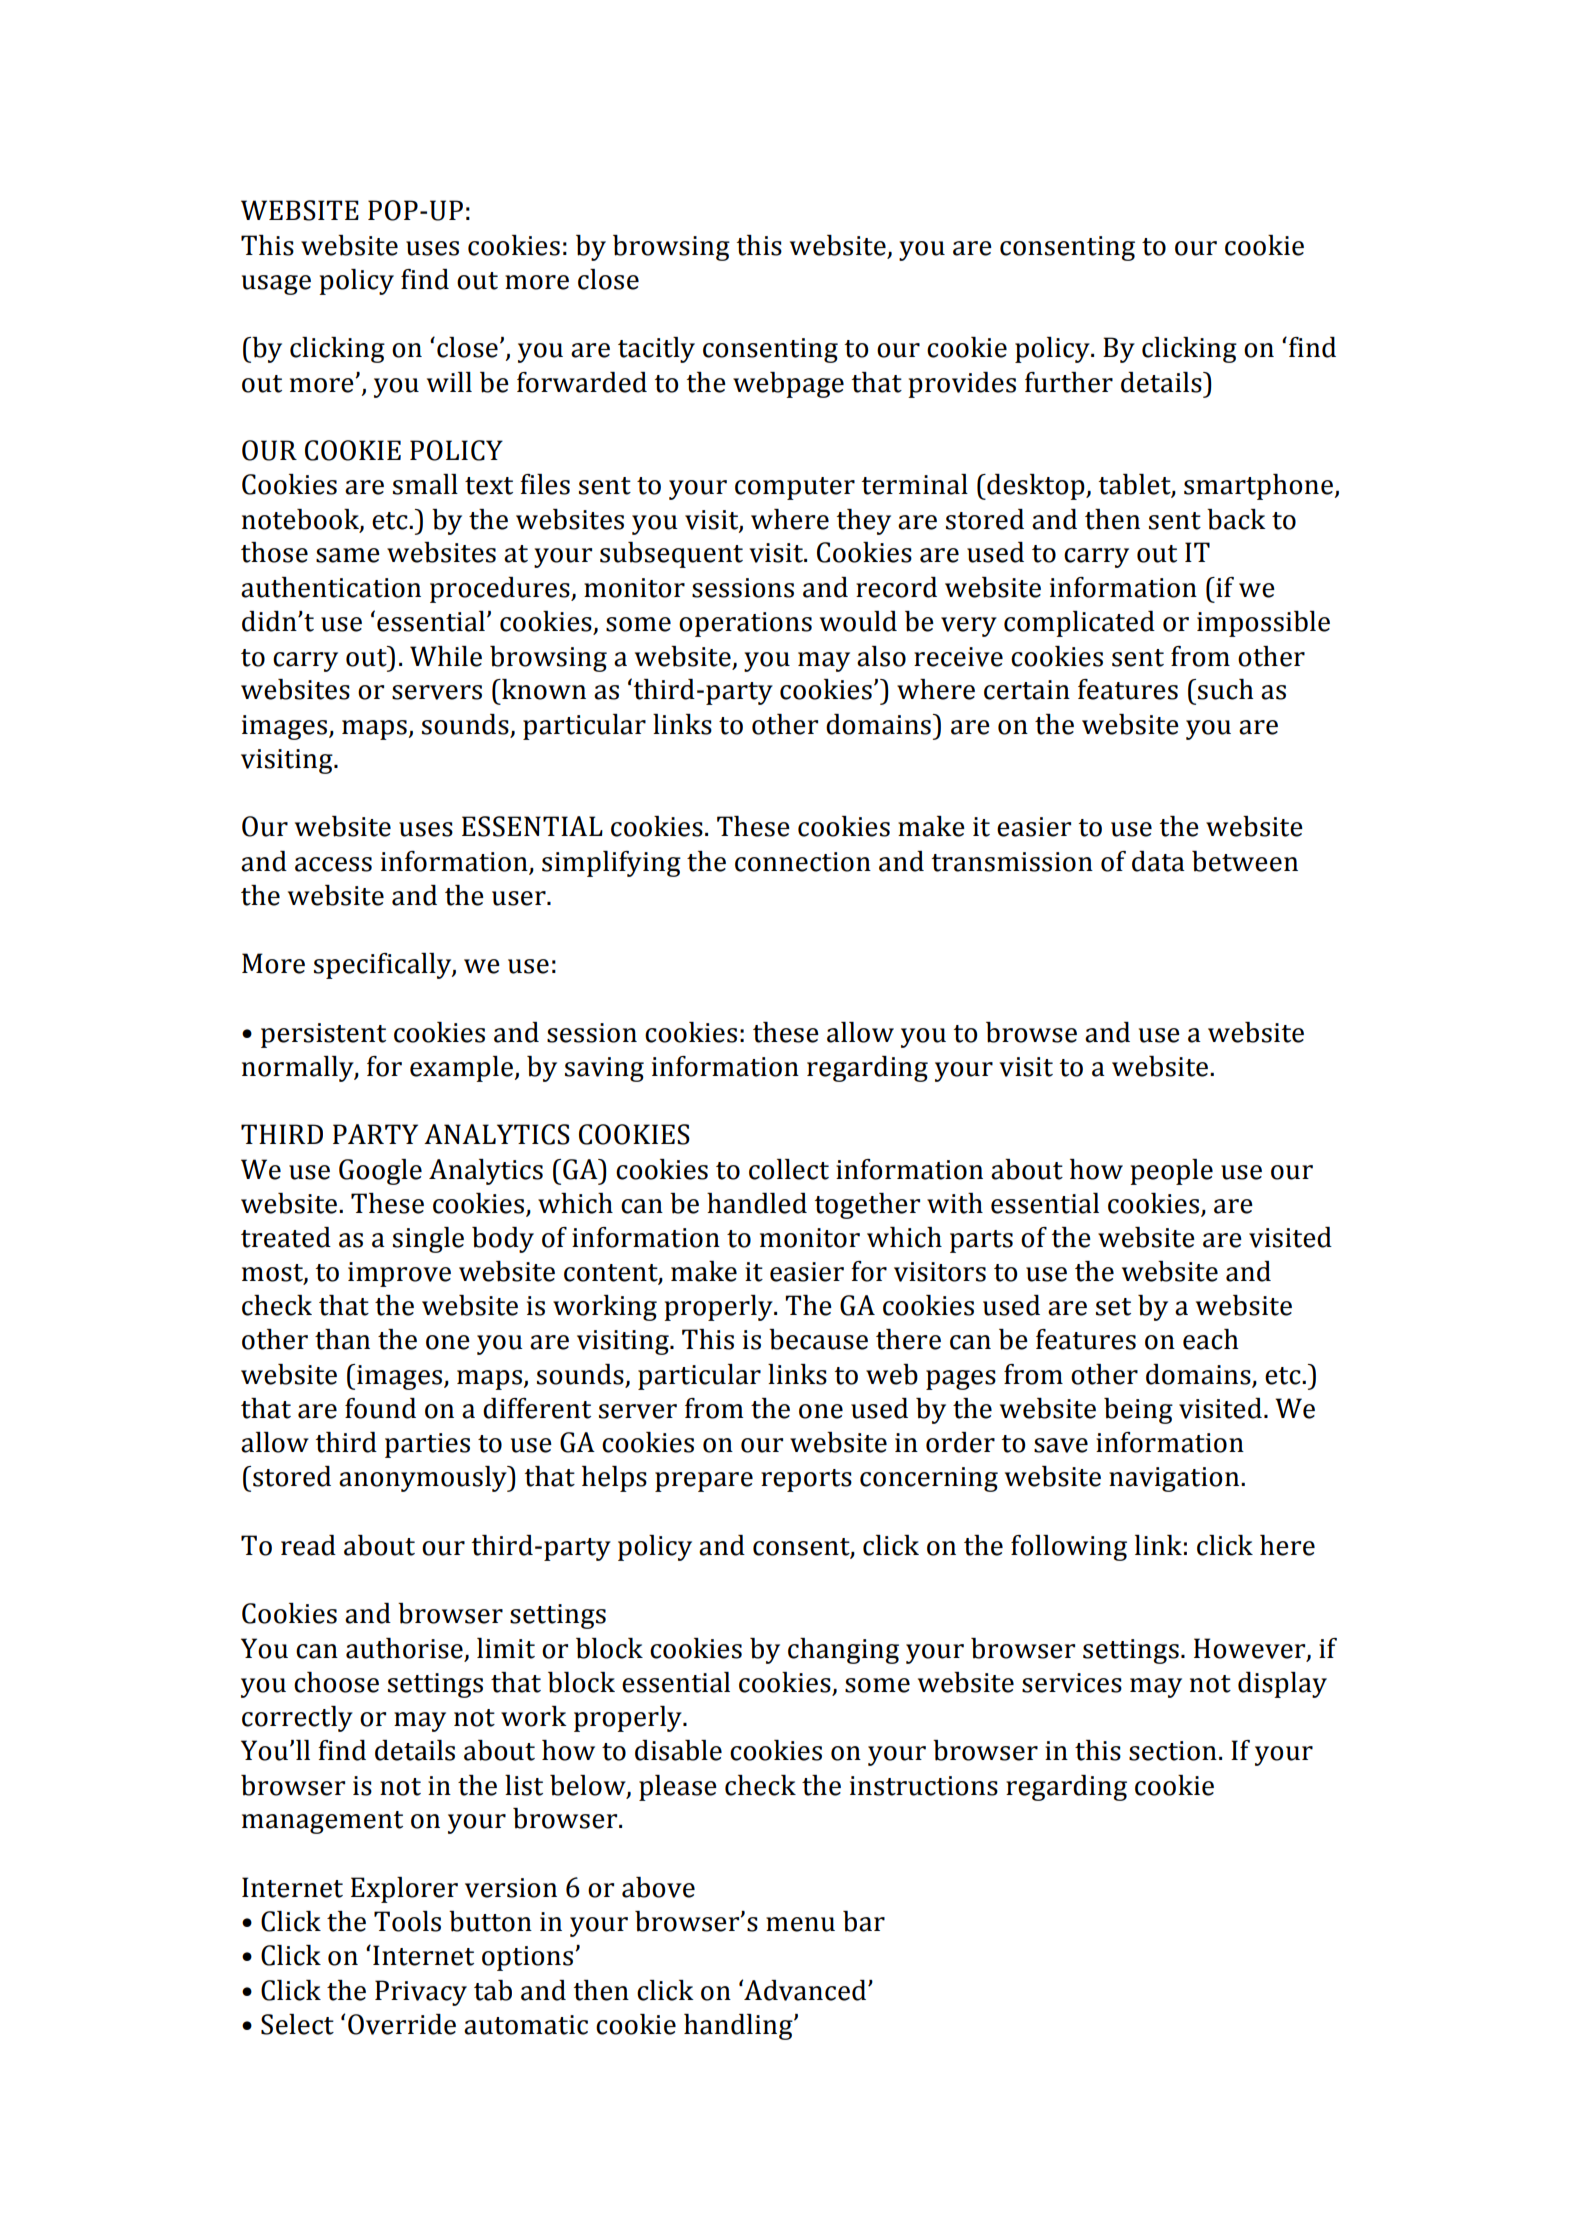 This image has height=2234, width=1579. I want to click on further, so click(1069, 382).
